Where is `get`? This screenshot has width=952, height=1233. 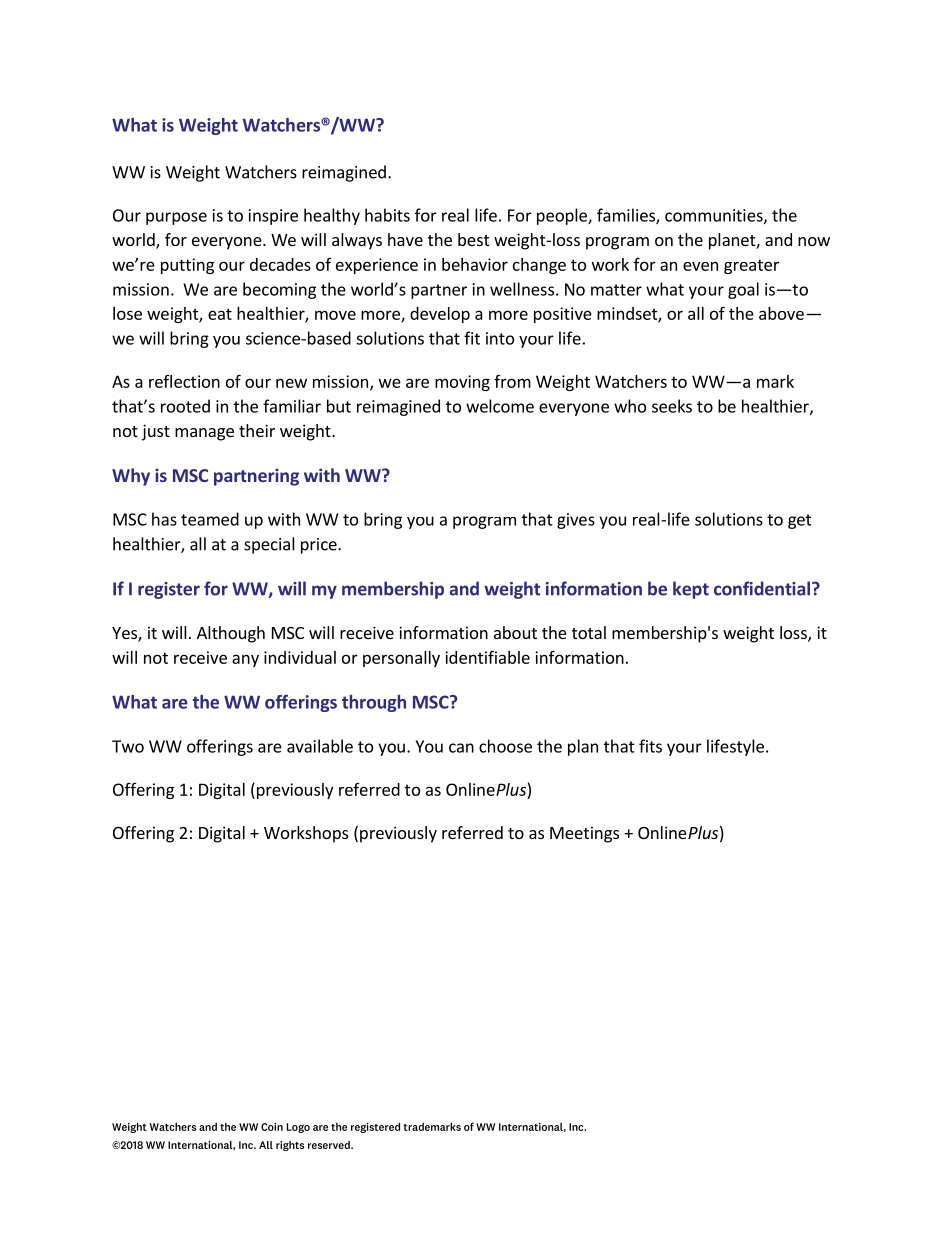
get is located at coordinates (800, 521).
